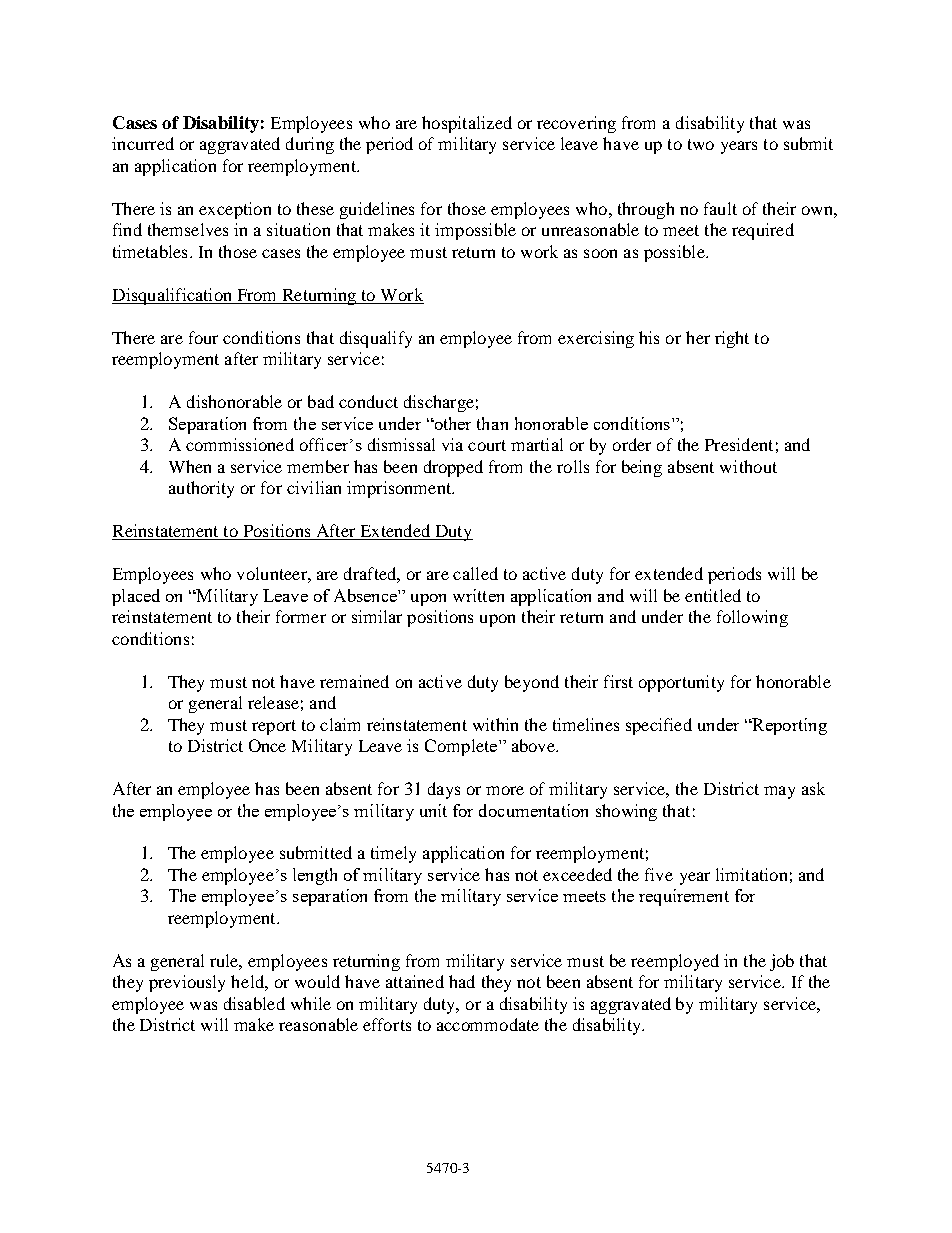 The width and height of the document is (952, 1233). I want to click on without, so click(748, 466).
